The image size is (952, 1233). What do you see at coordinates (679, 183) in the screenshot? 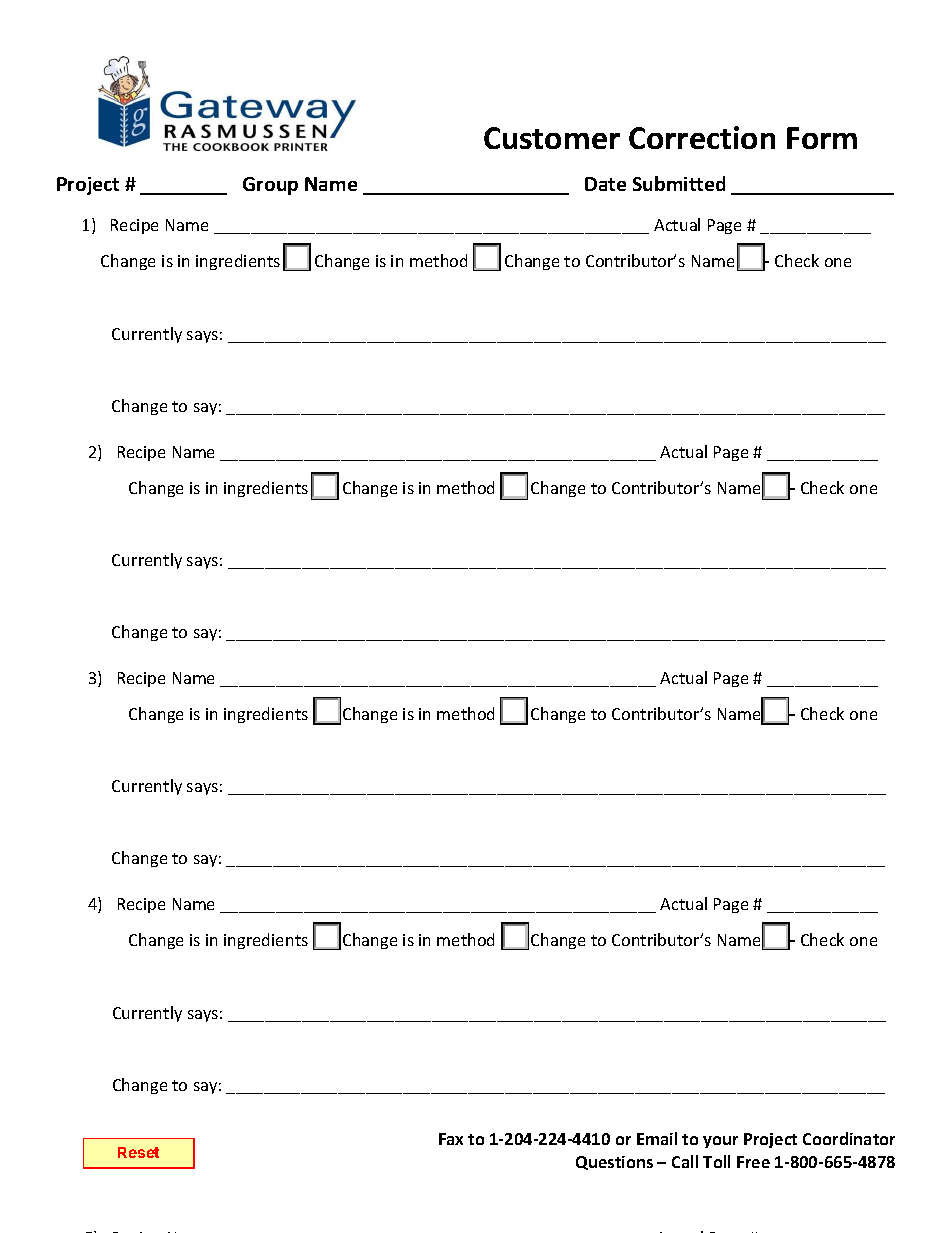
I see `Submitted` at bounding box center [679, 183].
